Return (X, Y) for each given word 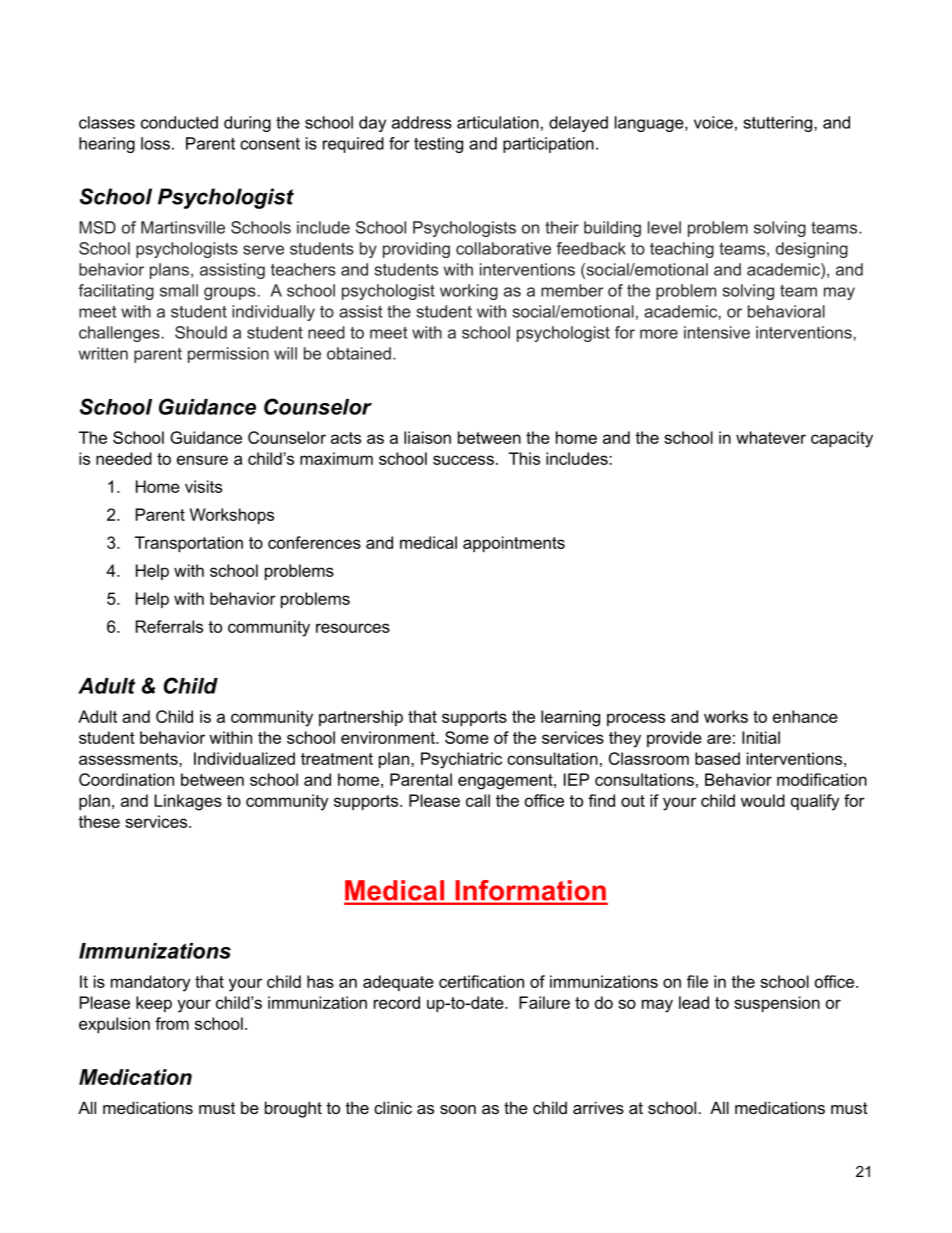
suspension (777, 1004)
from (172, 1023)
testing (438, 145)
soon (458, 1109)
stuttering (779, 124)
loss (155, 143)
